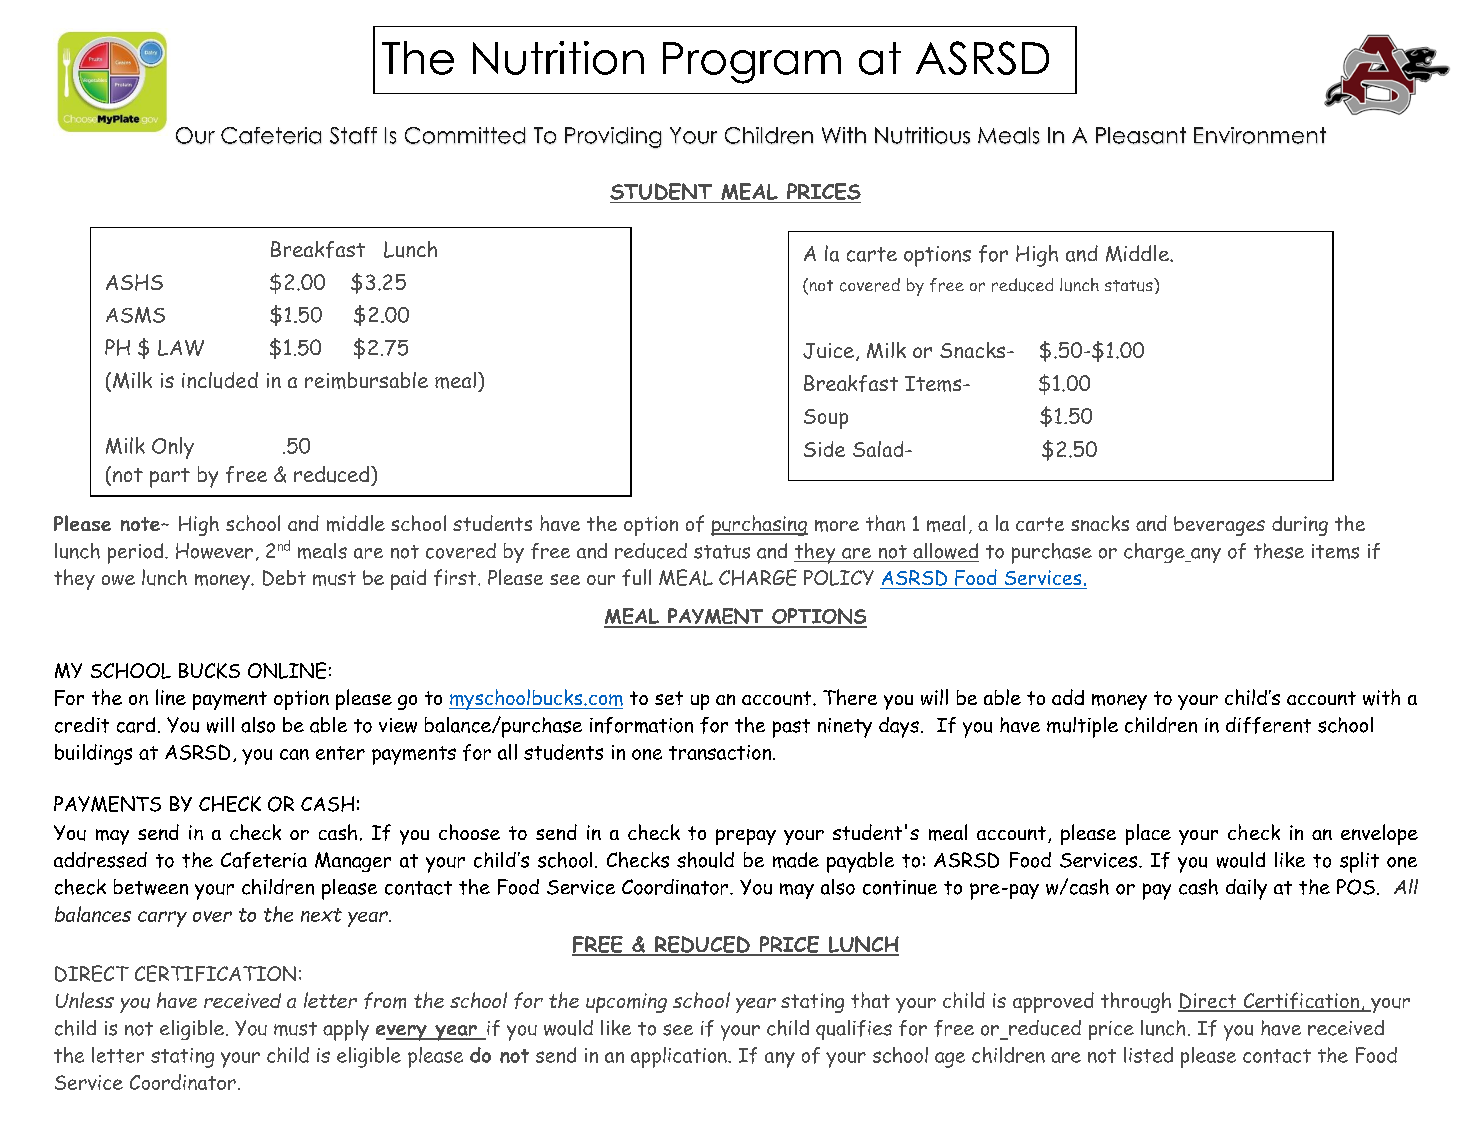 This screenshot has width=1471, height=1137. Describe the element at coordinates (294, 754) in the screenshot. I see `can` at that location.
